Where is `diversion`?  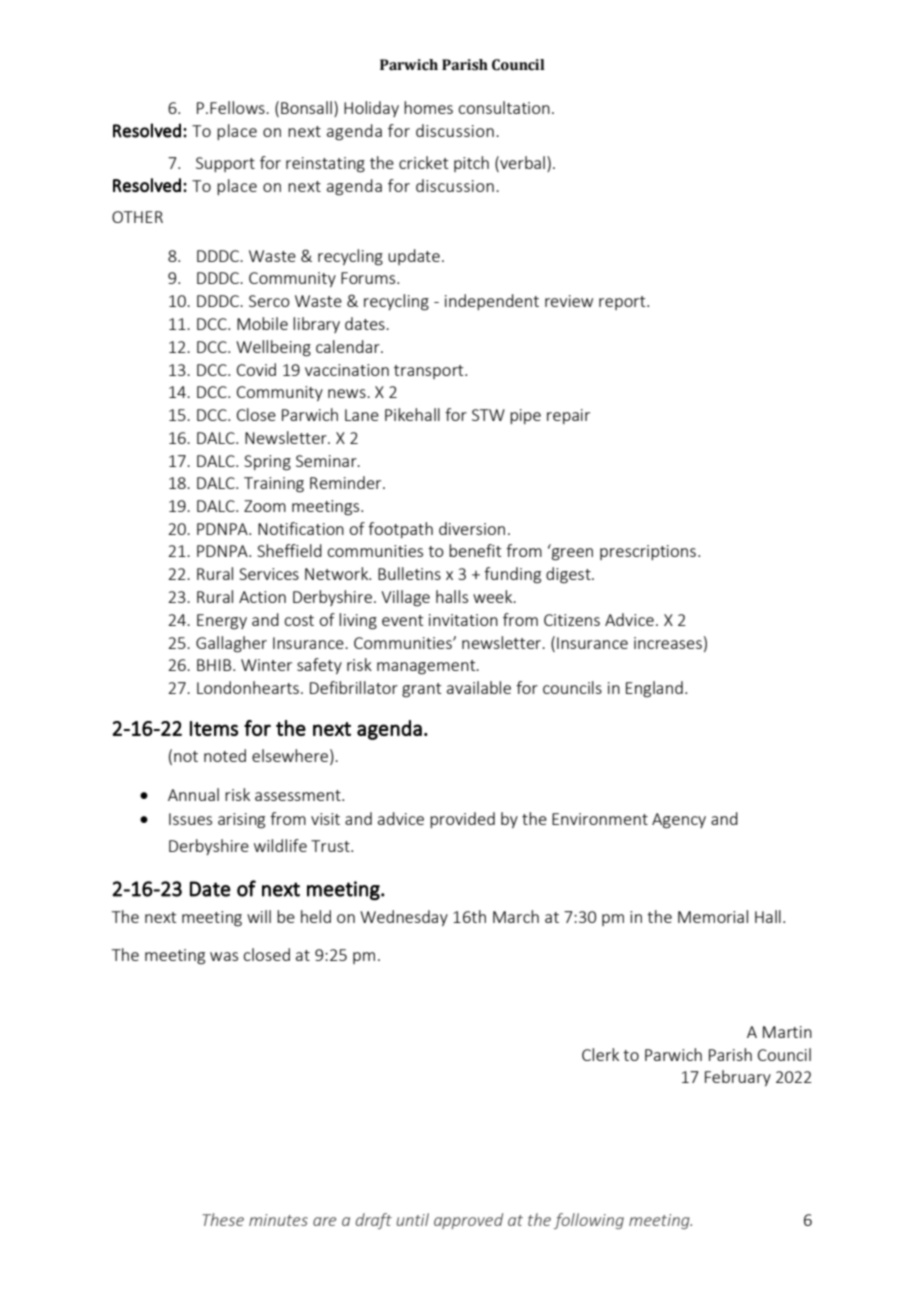
diversion is located at coordinates (472, 528).
